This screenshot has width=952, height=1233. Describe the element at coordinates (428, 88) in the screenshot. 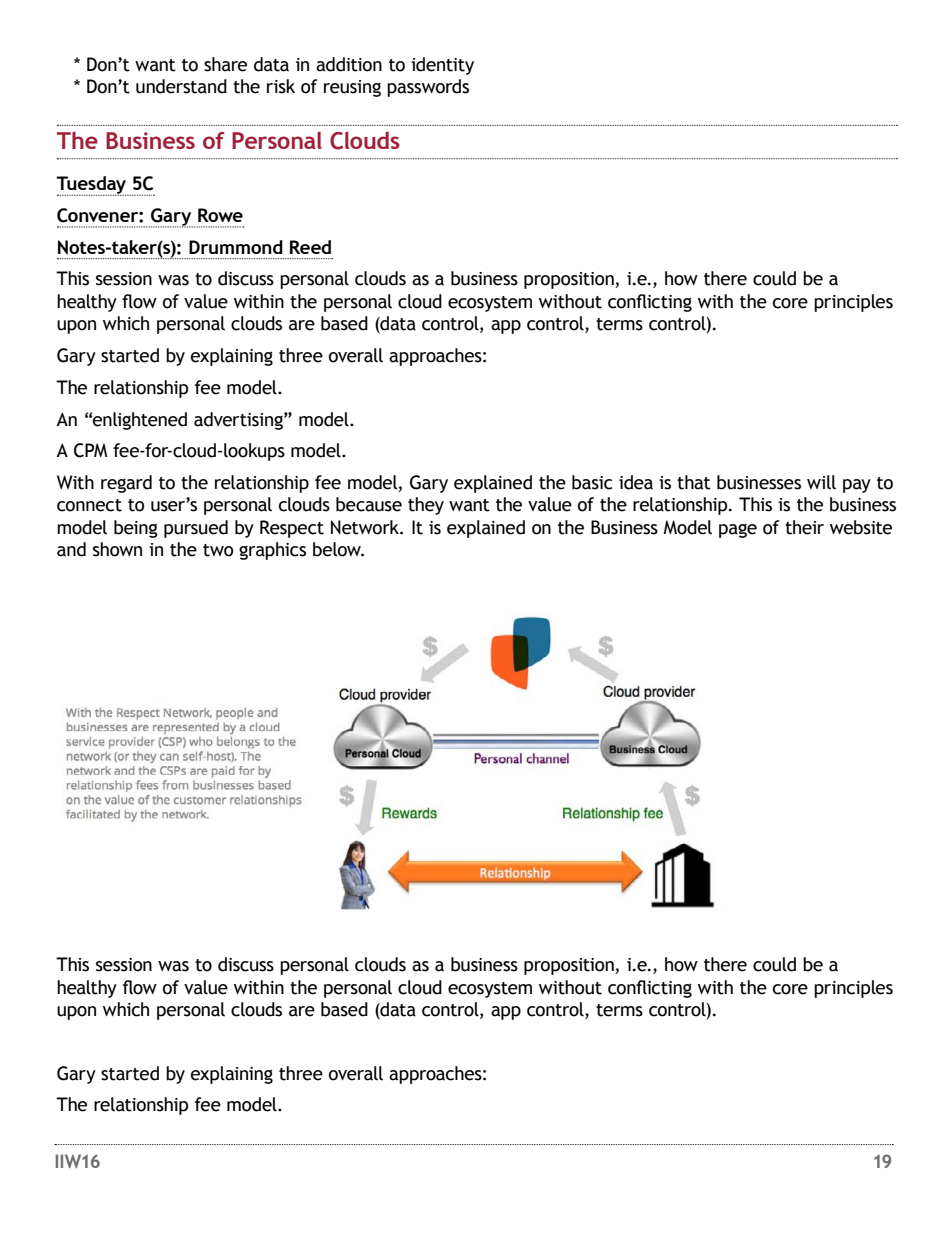

I see `passwords` at that location.
